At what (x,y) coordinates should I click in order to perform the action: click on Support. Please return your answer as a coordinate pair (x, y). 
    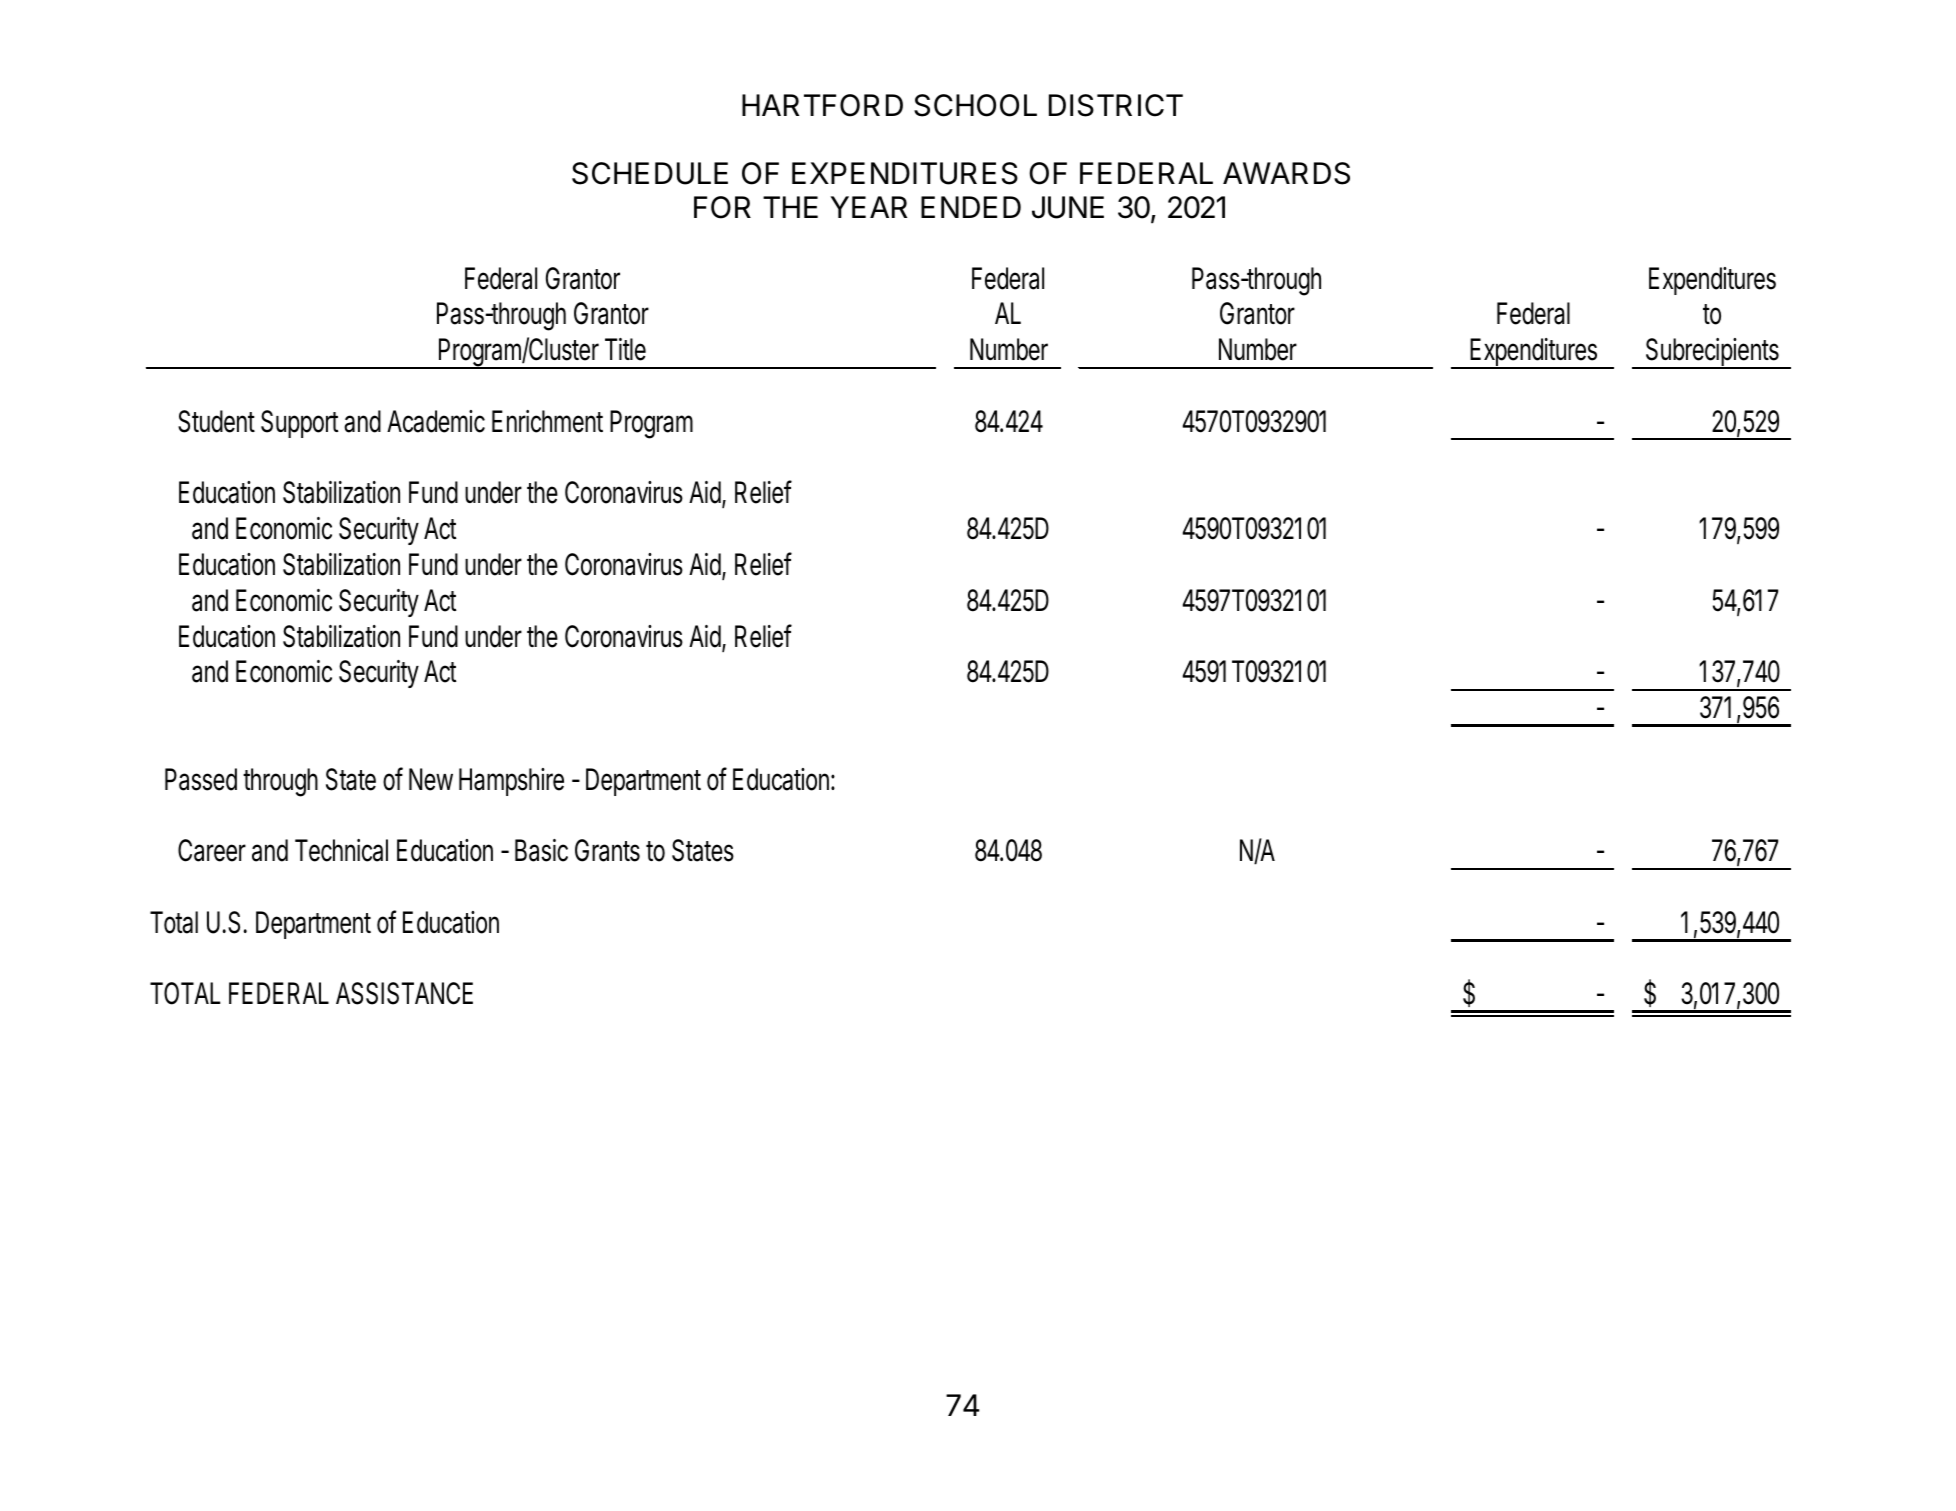
    Looking at the image, I should click on (299, 424).
